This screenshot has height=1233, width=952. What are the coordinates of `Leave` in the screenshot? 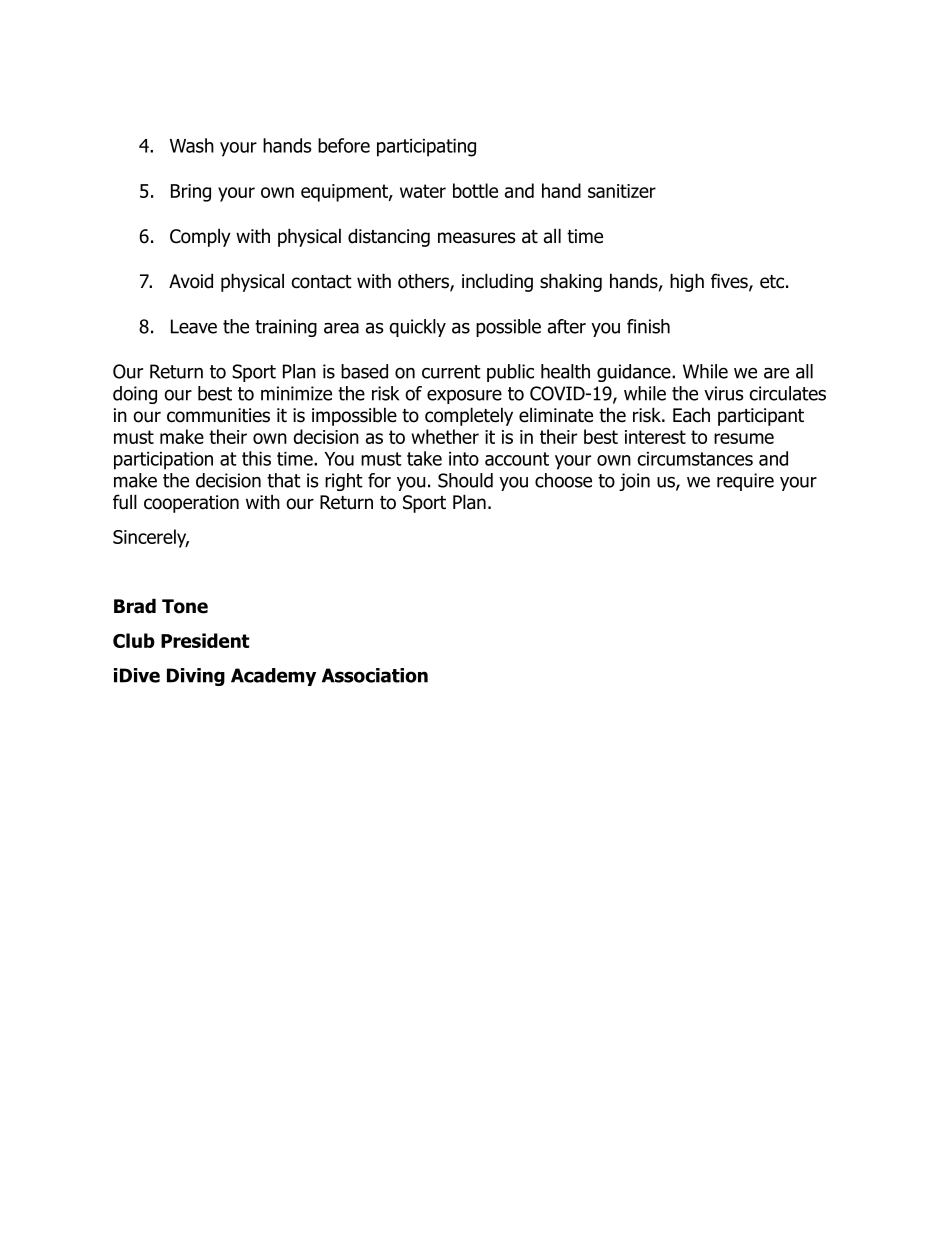 It's located at (194, 326).
